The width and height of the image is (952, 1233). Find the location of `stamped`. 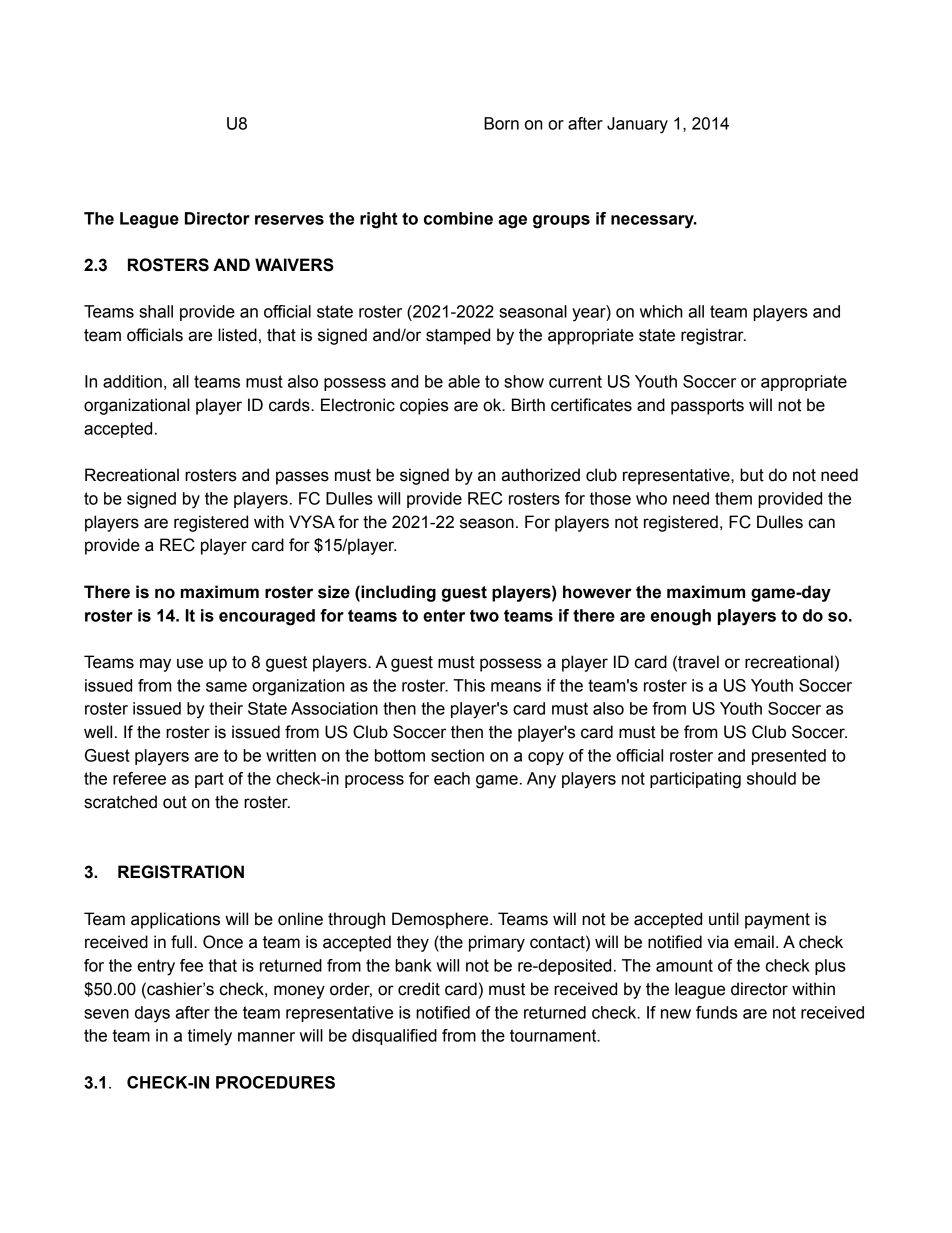

stamped is located at coordinates (458, 336).
